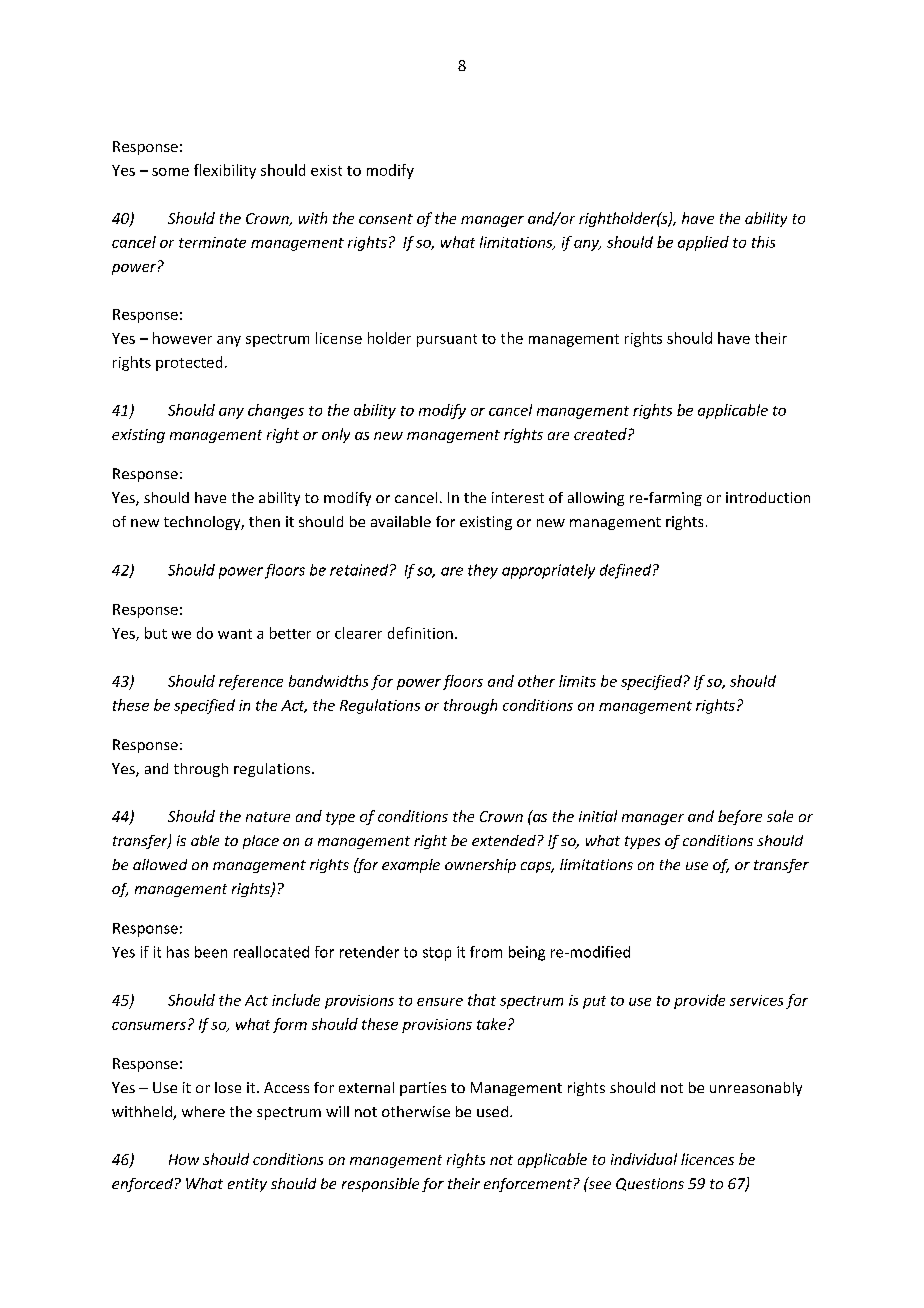 Image resolution: width=924 pixels, height=1308 pixels. What do you see at coordinates (699, 1001) in the screenshot?
I see `provide` at bounding box center [699, 1001].
